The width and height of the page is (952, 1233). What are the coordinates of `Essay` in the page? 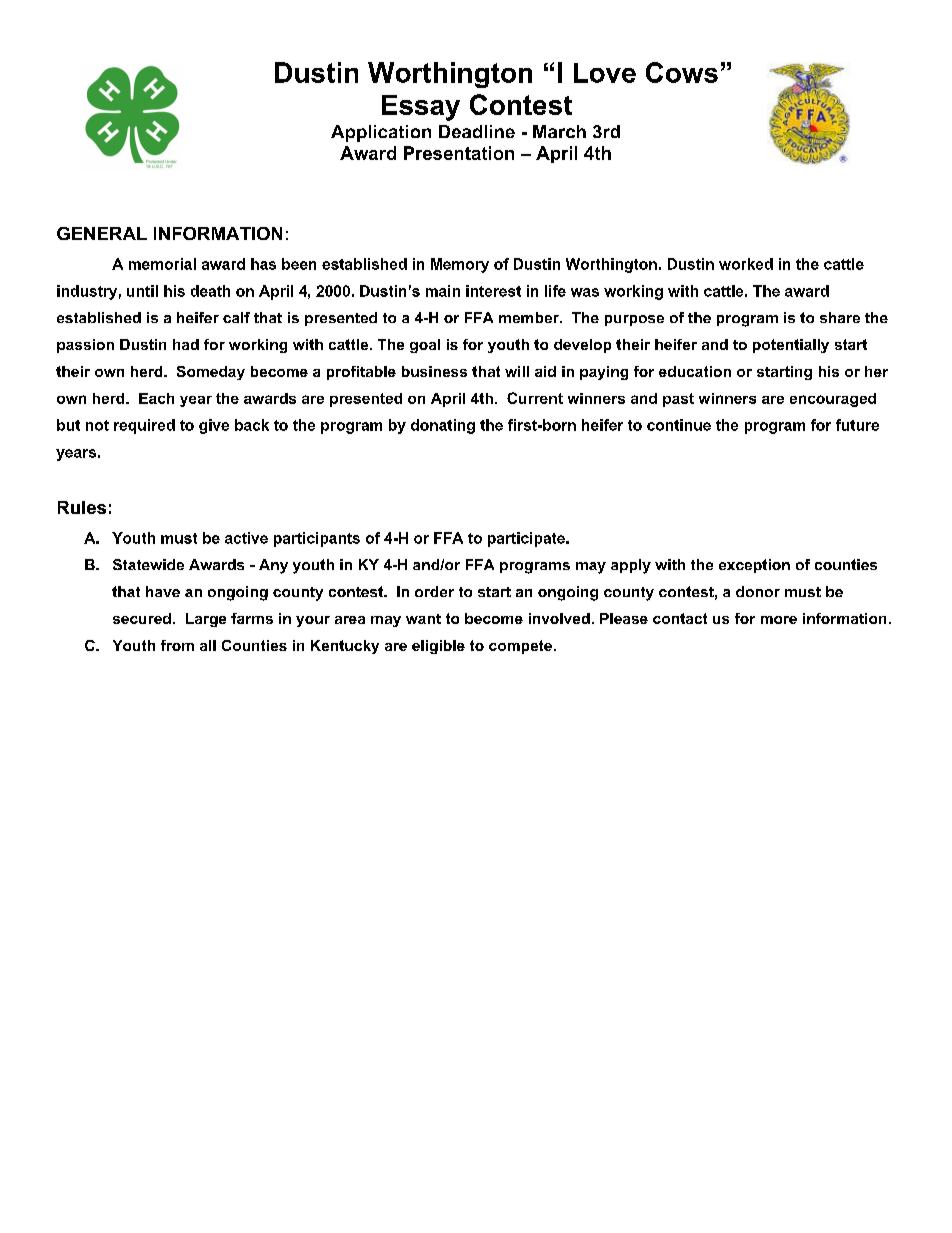 It's located at (421, 108).
